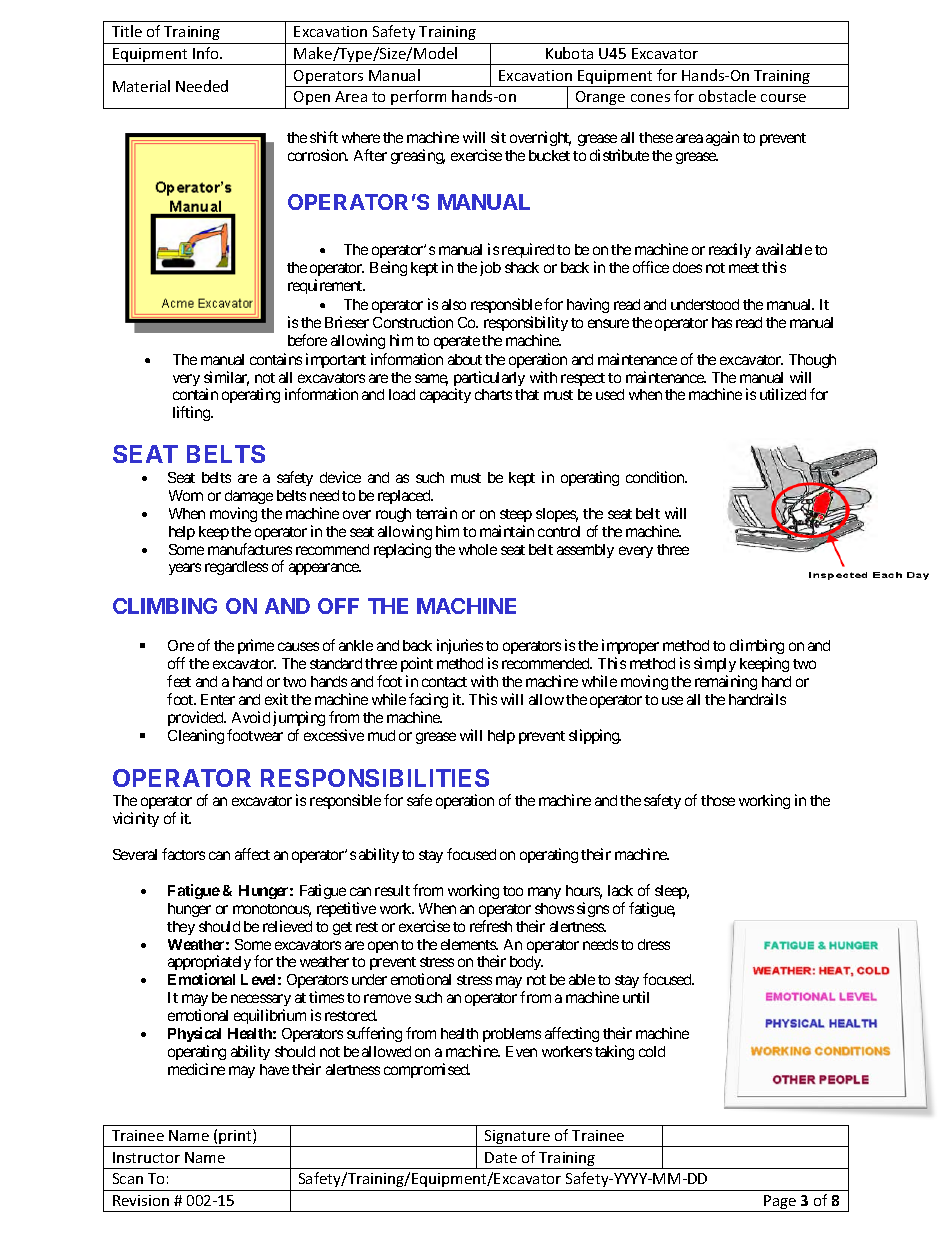 The height and width of the page is (1233, 952). Describe the element at coordinates (146, 1157) in the page. I see `Instructor` at that location.
